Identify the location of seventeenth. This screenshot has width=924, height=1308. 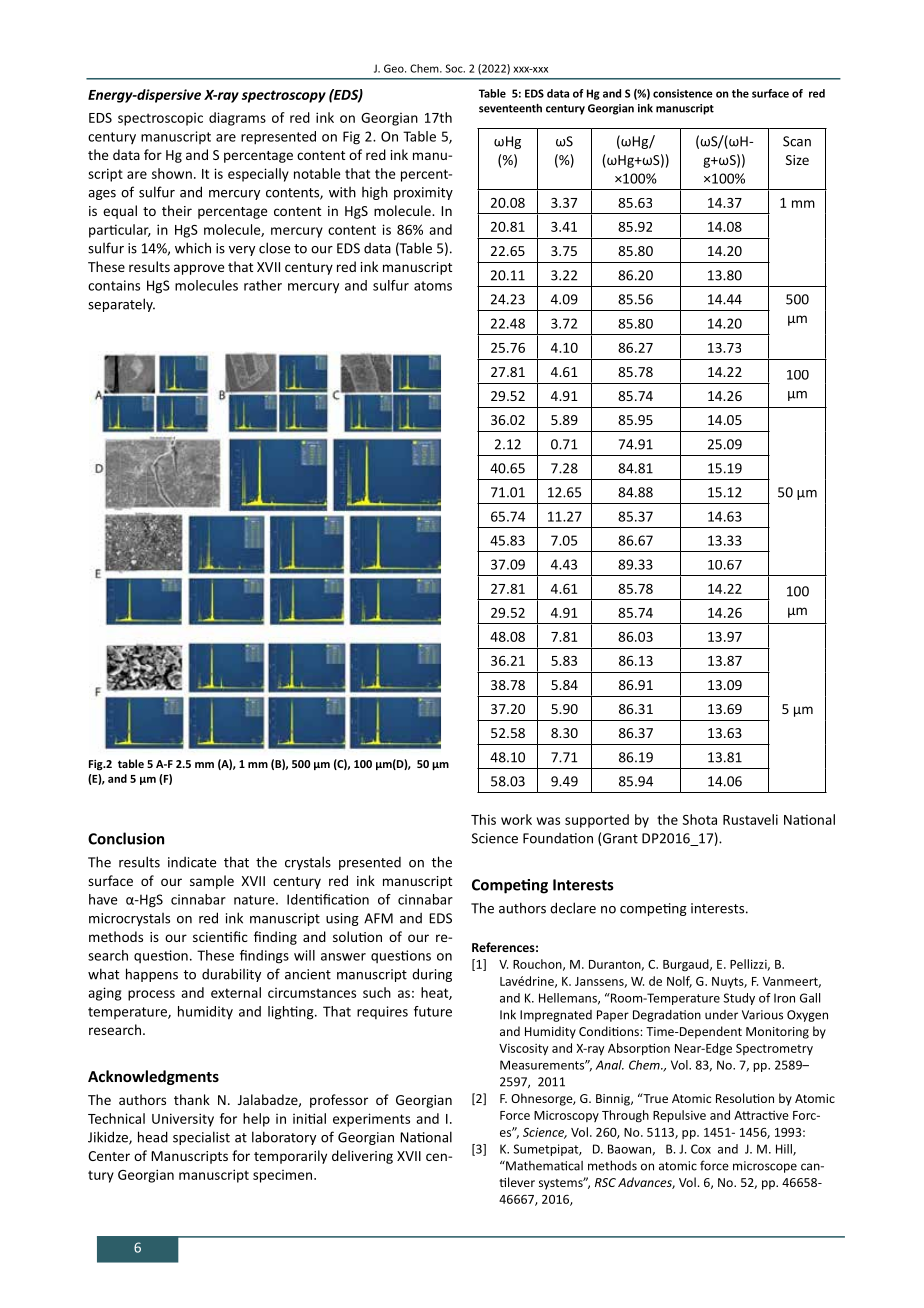
(510, 108).
